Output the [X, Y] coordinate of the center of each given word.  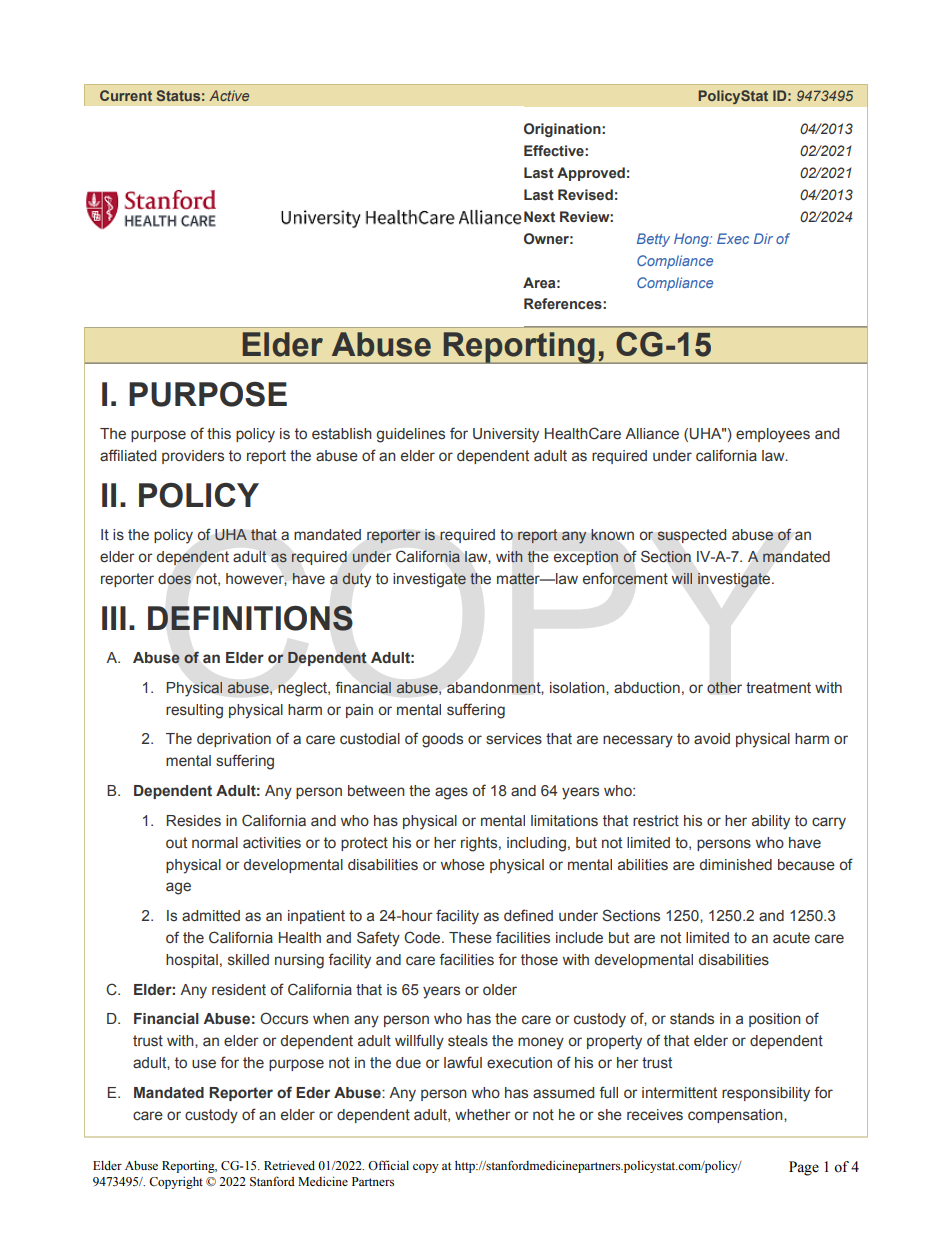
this [219, 434]
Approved [591, 174]
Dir [763, 238]
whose [463, 865]
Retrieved [289, 1165]
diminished [736, 864]
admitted [211, 916]
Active [229, 95]
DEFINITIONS [250, 618]
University [506, 435]
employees [773, 435]
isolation [578, 687]
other [724, 688]
